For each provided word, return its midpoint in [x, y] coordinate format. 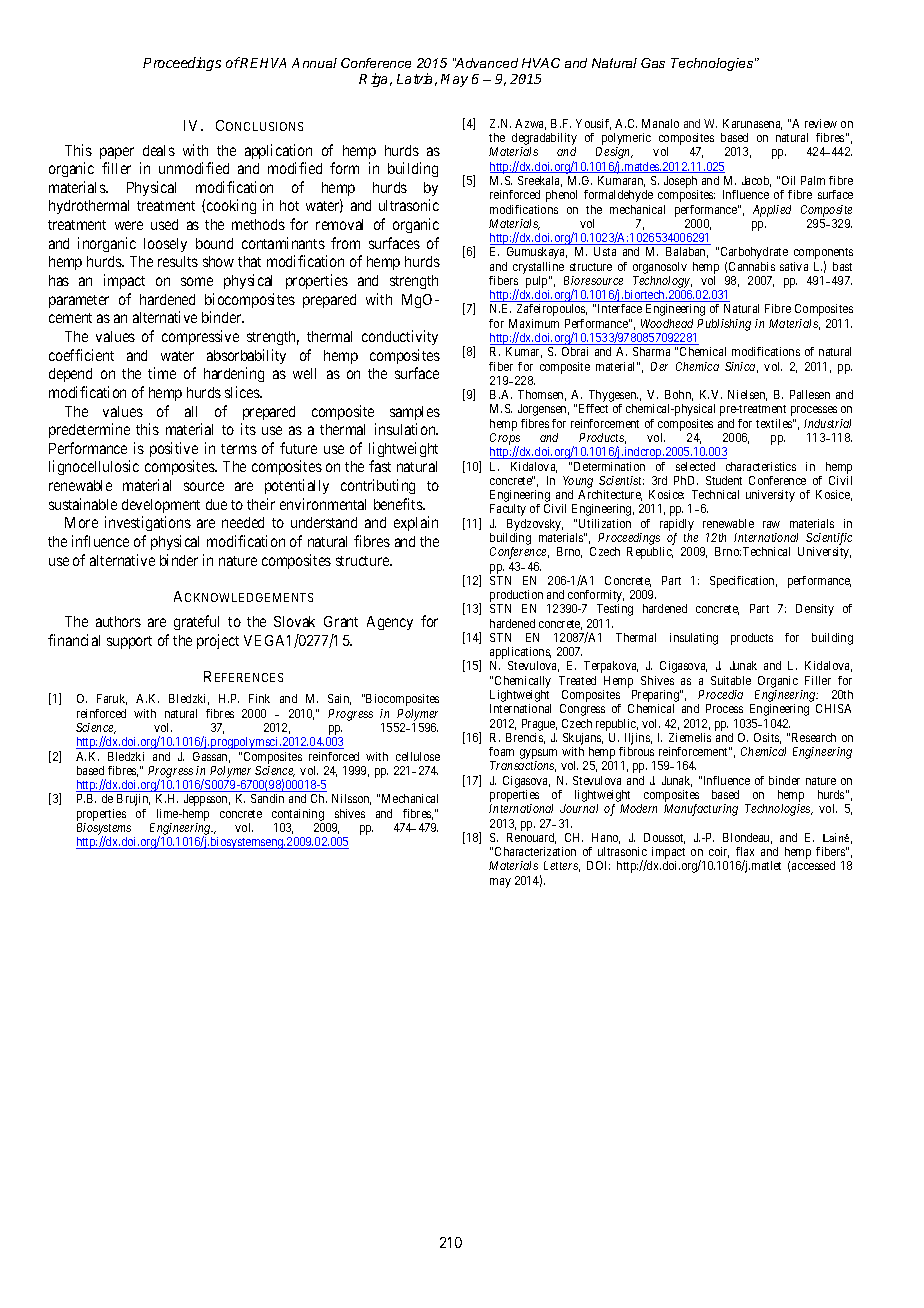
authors [118, 621]
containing [298, 815]
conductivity [400, 337]
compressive [200, 337]
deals [159, 150]
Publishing [724, 325]
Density [815, 610]
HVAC [541, 63]
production [516, 597]
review [821, 123]
